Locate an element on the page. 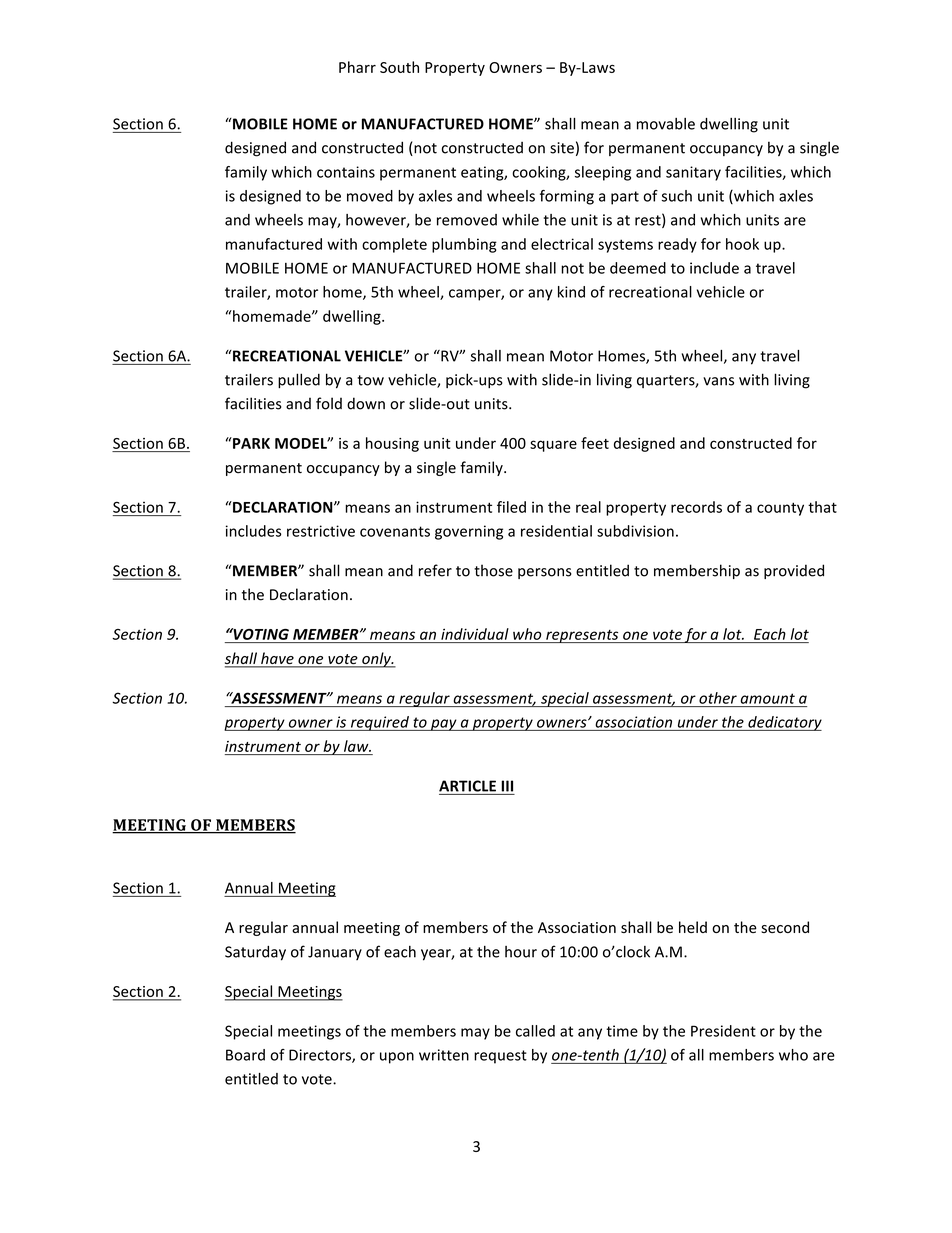 The width and height of the page is (952, 1233). vans is located at coordinates (718, 381).
